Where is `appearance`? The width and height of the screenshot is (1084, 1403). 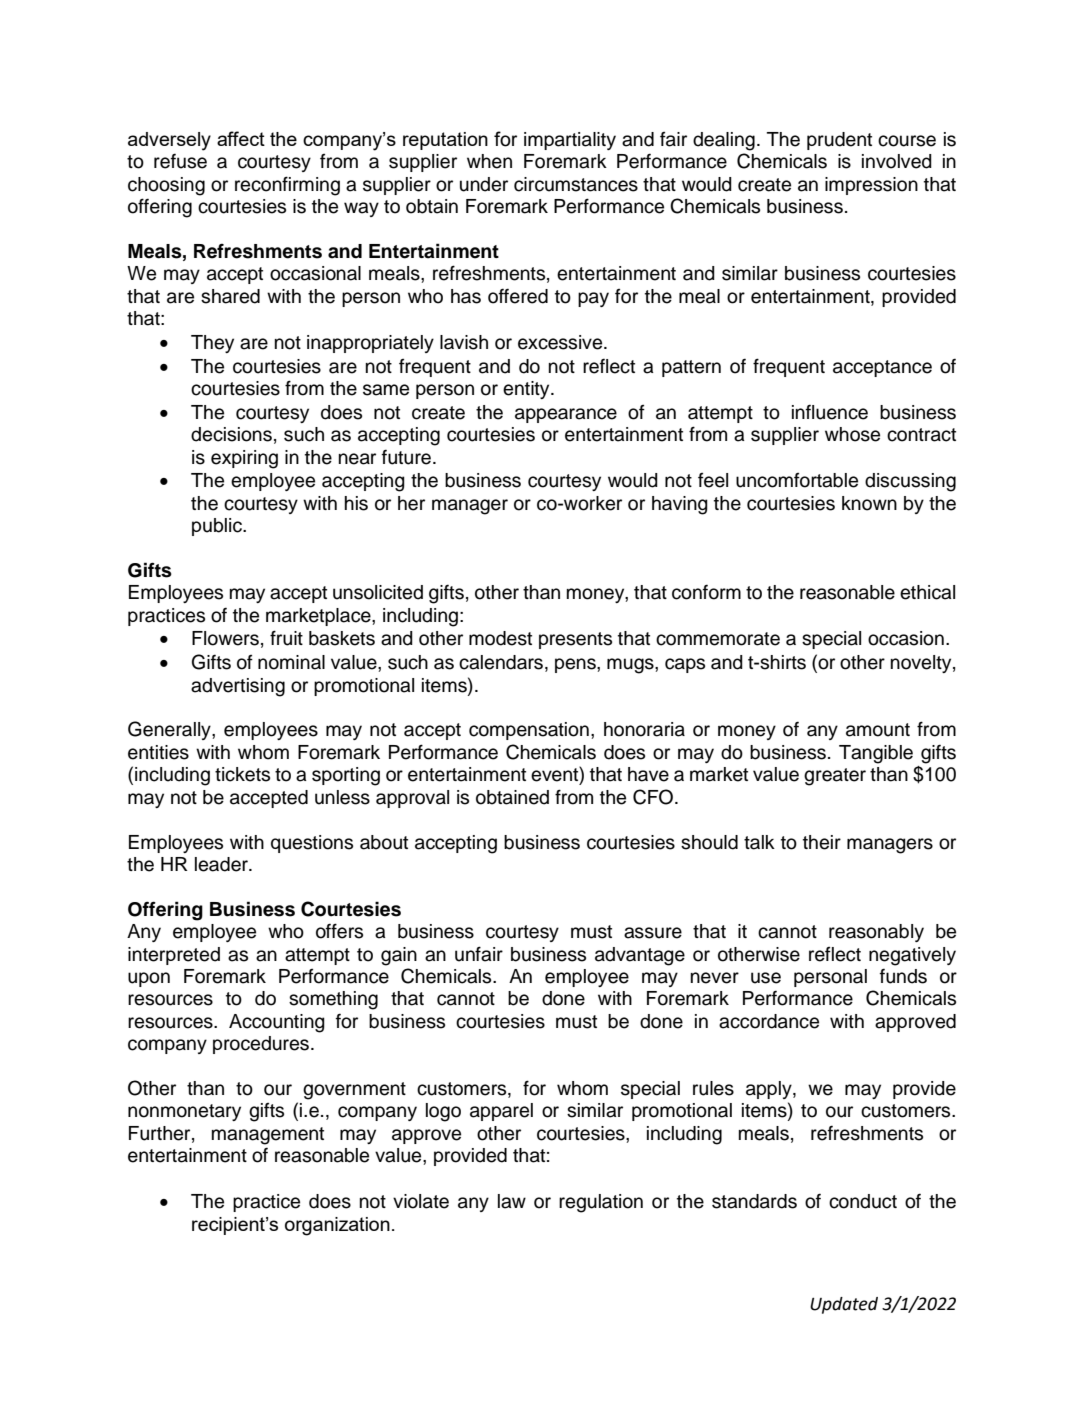
appearance is located at coordinates (566, 415).
